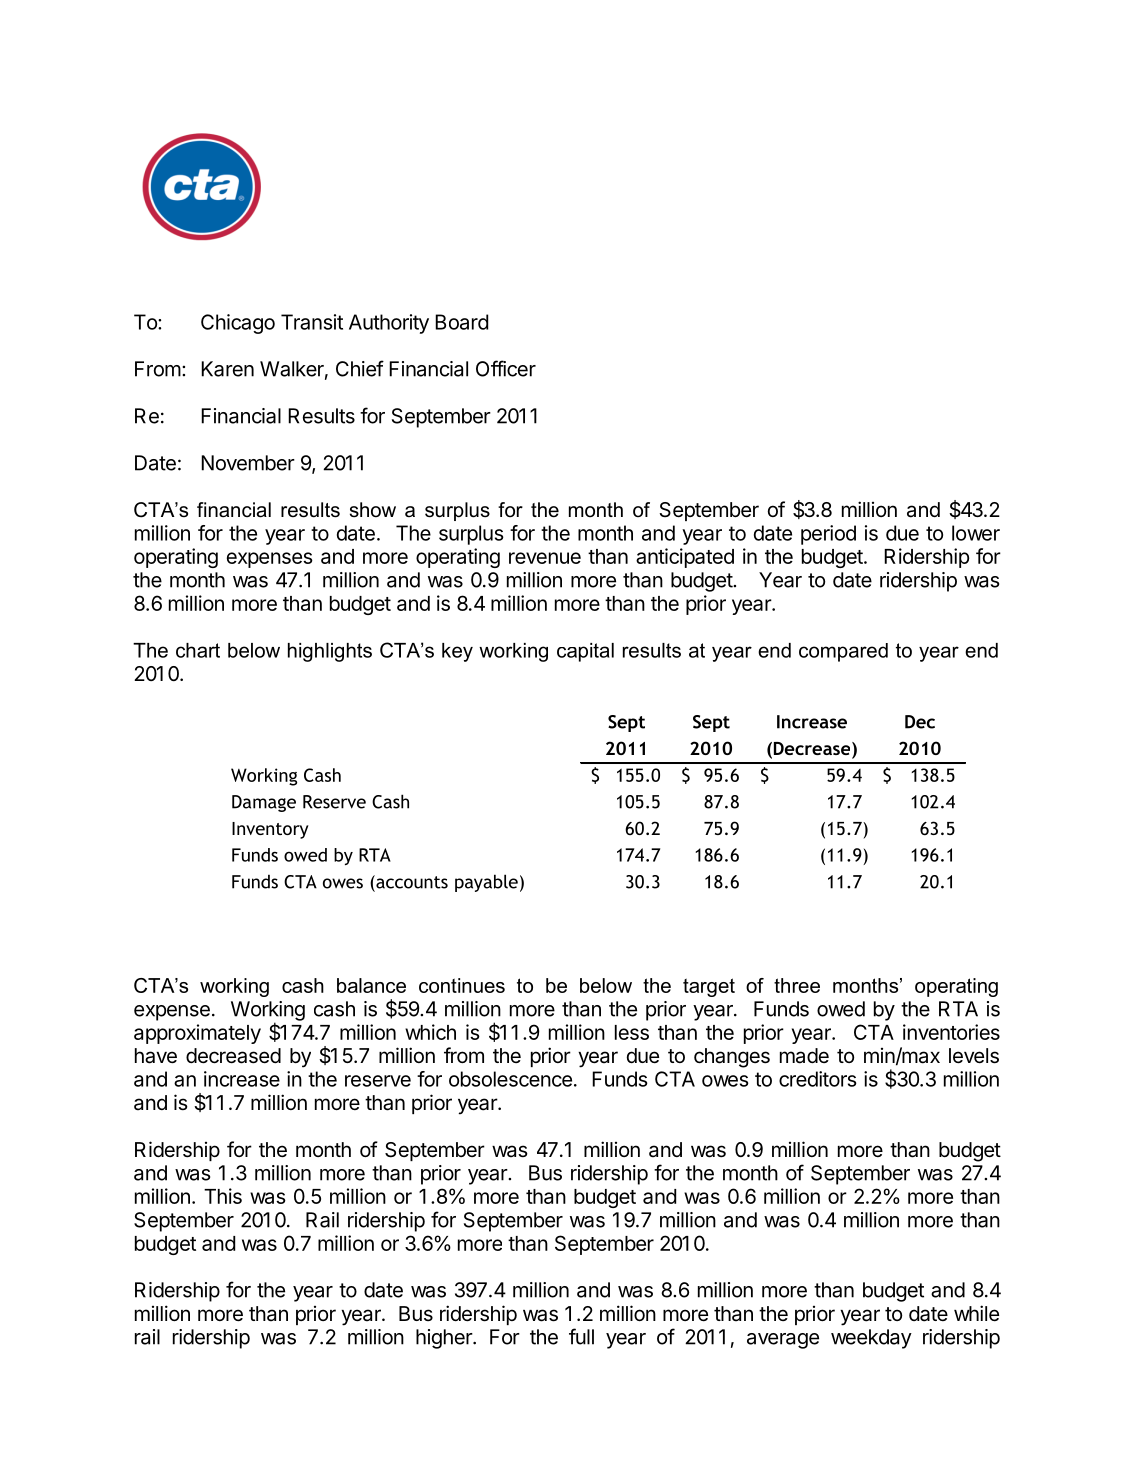  What do you see at coordinates (223, 1196) in the image?
I see `This` at bounding box center [223, 1196].
